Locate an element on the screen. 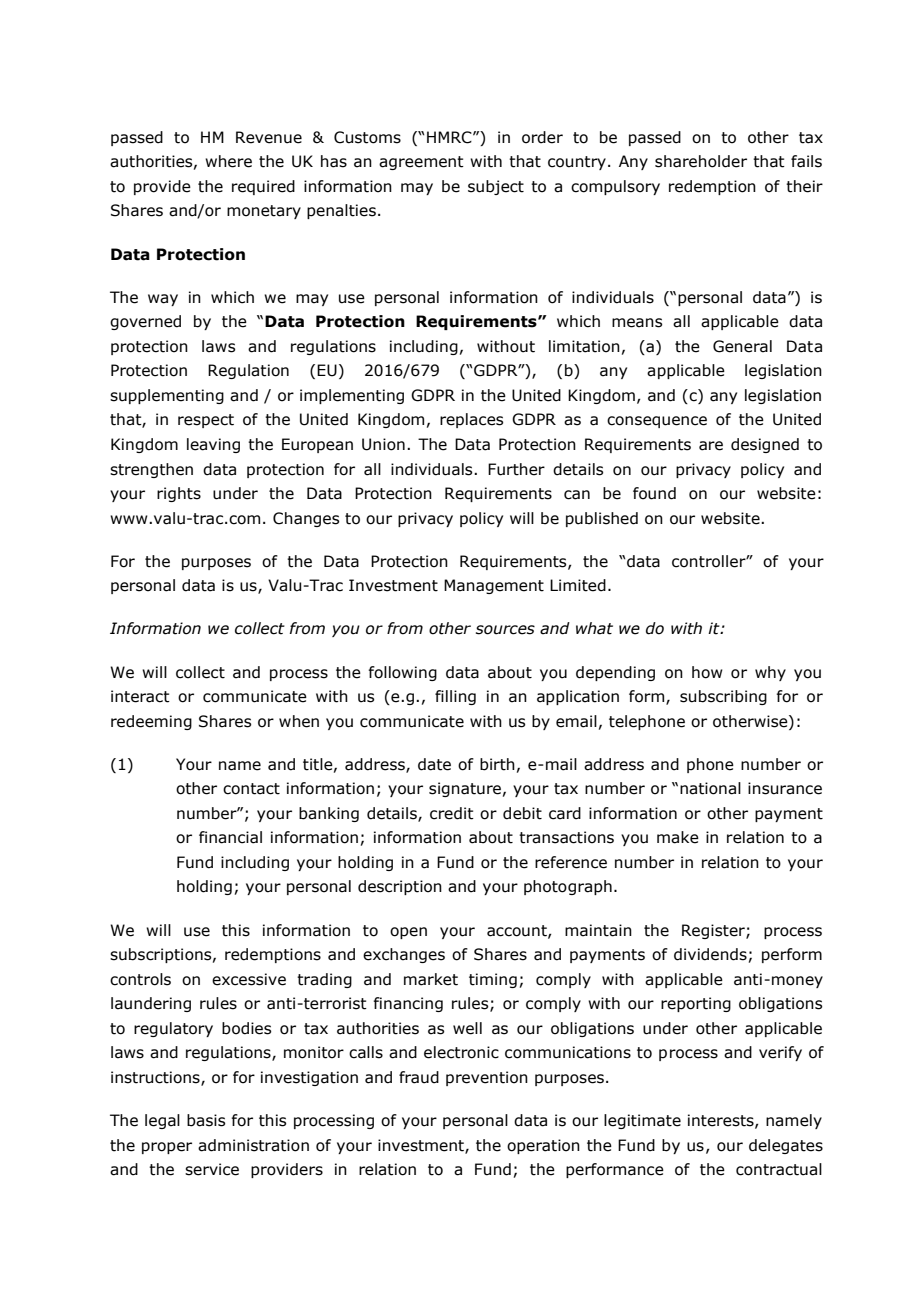 The height and width of the screenshot is (1307, 924). sources is located at coordinates (505, 630).
